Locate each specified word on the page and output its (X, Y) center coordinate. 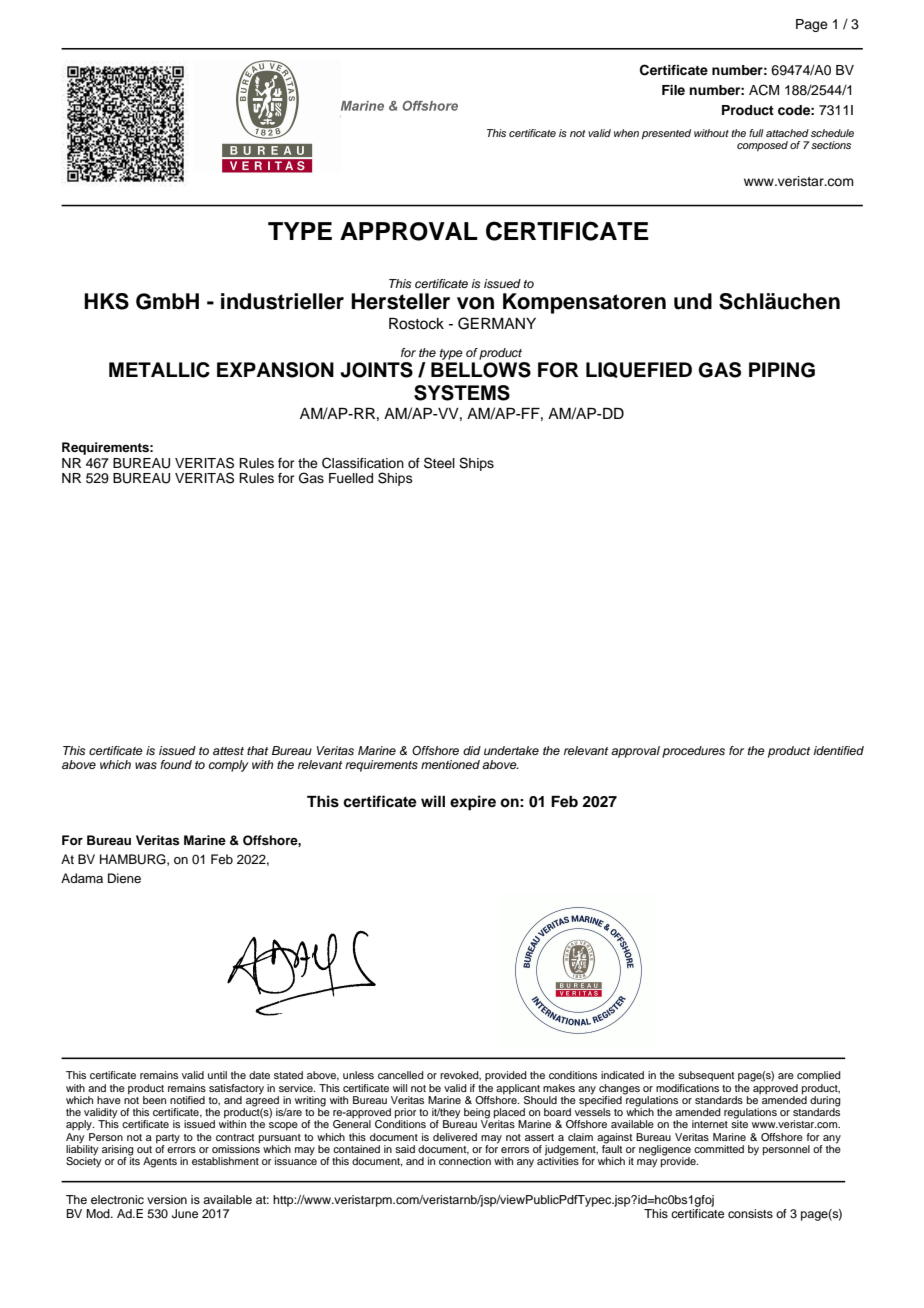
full (756, 133)
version (167, 1199)
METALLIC (159, 370)
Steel (439, 463)
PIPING (782, 370)
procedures (693, 752)
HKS (106, 301)
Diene (124, 878)
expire (473, 803)
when (626, 133)
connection (465, 1161)
